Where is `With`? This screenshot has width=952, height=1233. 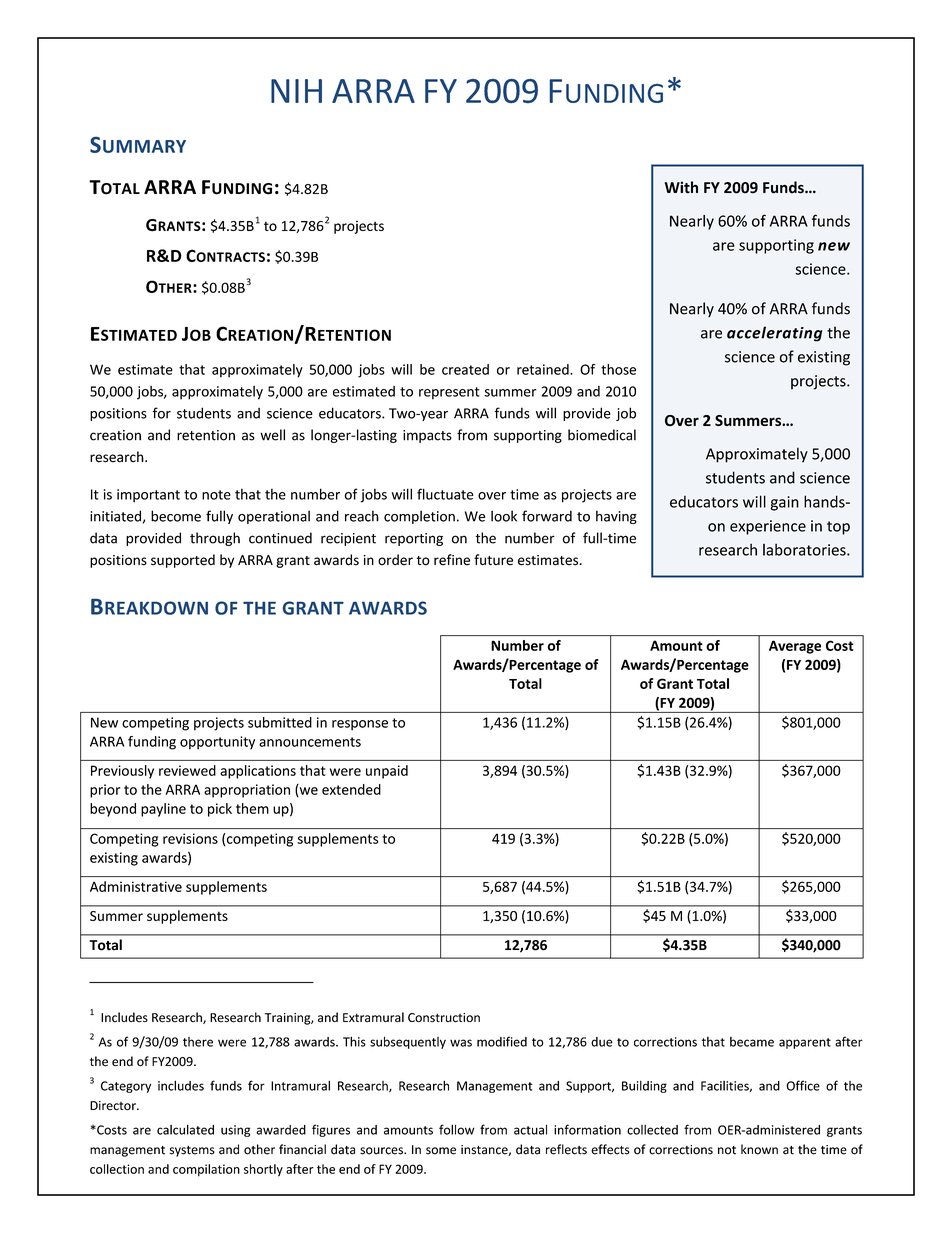
With is located at coordinates (681, 187).
